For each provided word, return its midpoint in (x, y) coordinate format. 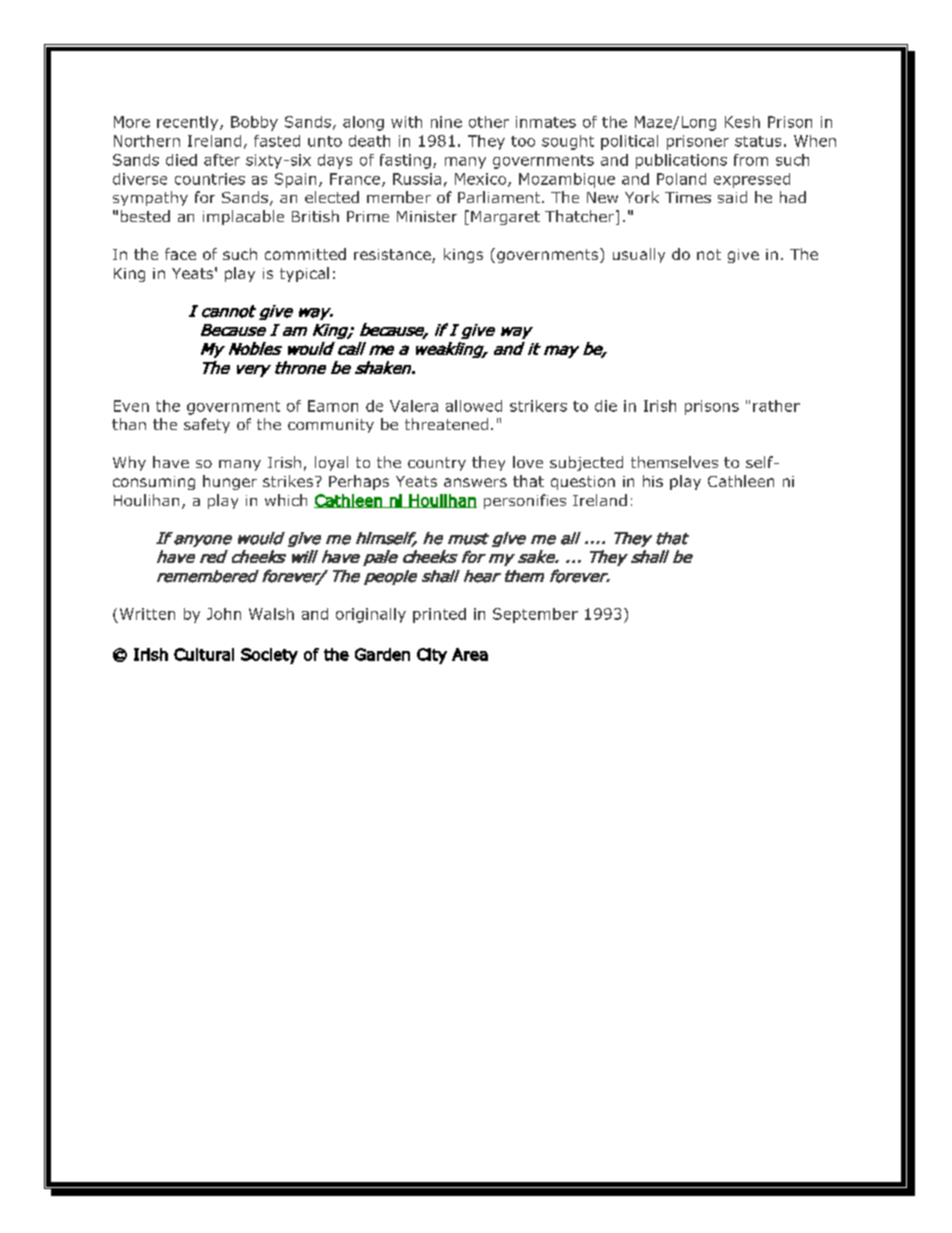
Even (131, 406)
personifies (525, 501)
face (180, 254)
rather (776, 406)
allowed (474, 406)
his (653, 481)
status (758, 141)
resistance (393, 256)
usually (639, 255)
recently (189, 123)
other (489, 122)
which (286, 500)
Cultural (204, 654)
